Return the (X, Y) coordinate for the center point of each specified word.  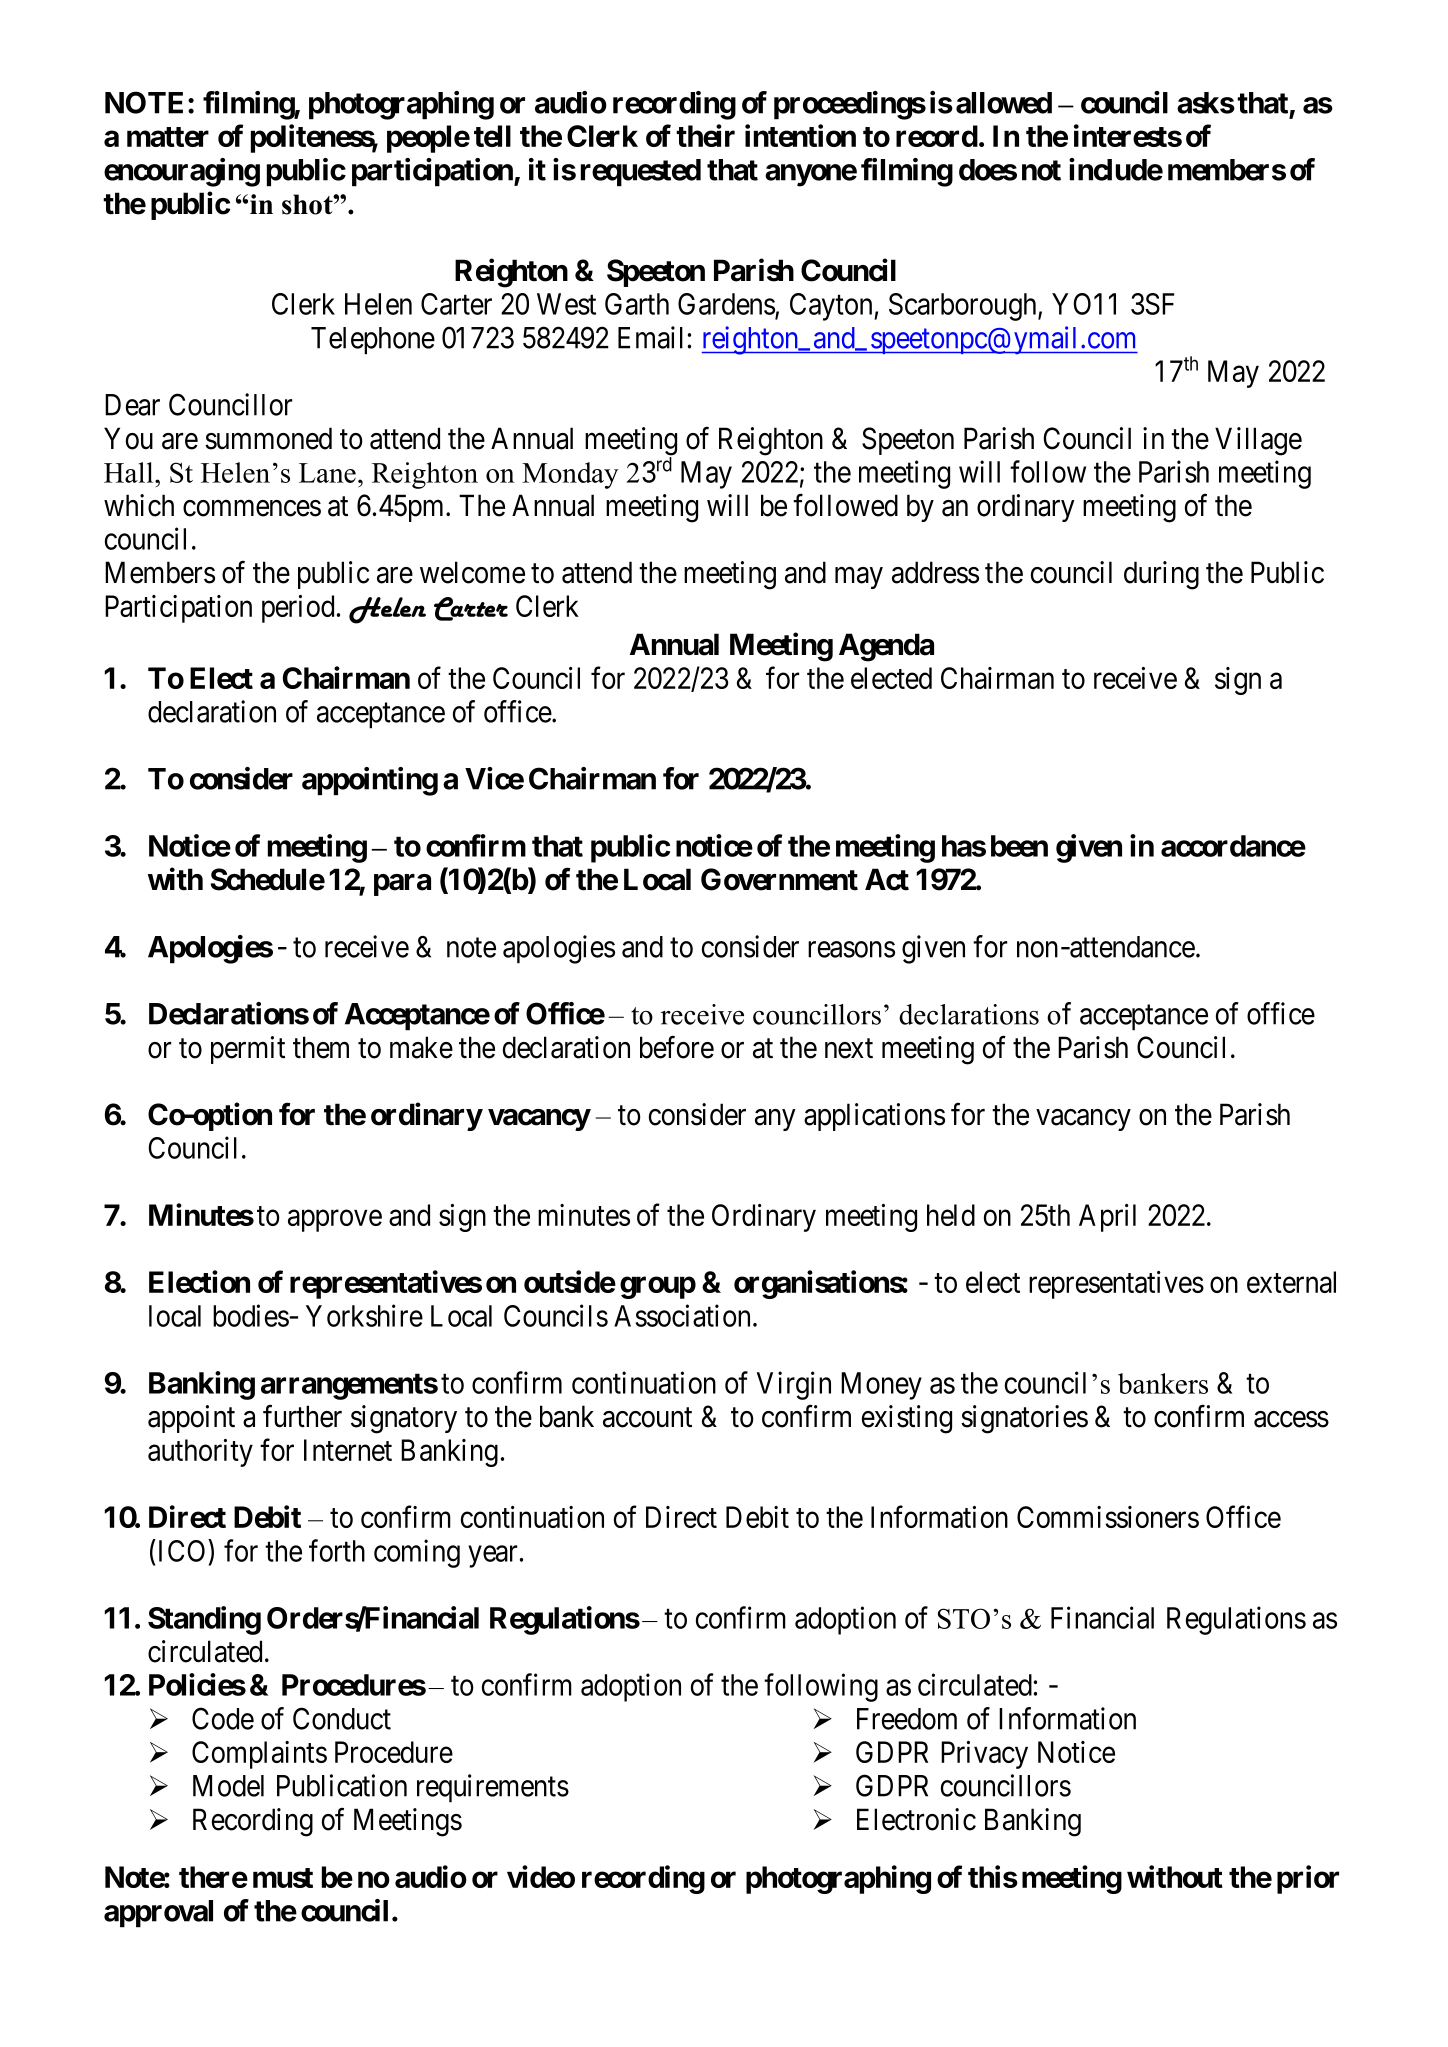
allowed (1004, 103)
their (705, 135)
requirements (493, 1788)
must (283, 1878)
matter (168, 137)
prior (1308, 1879)
